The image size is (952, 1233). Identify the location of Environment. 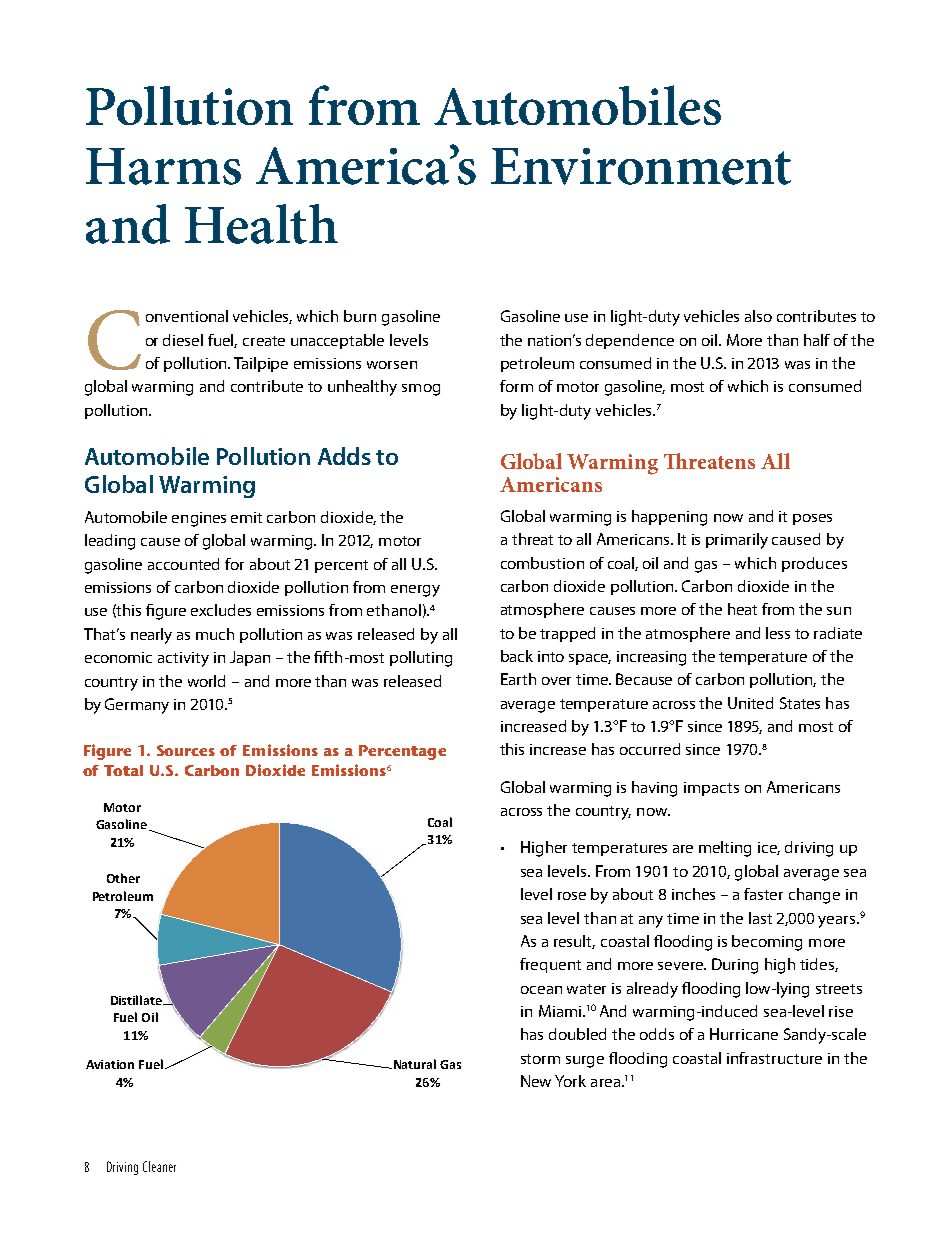
(641, 166).
